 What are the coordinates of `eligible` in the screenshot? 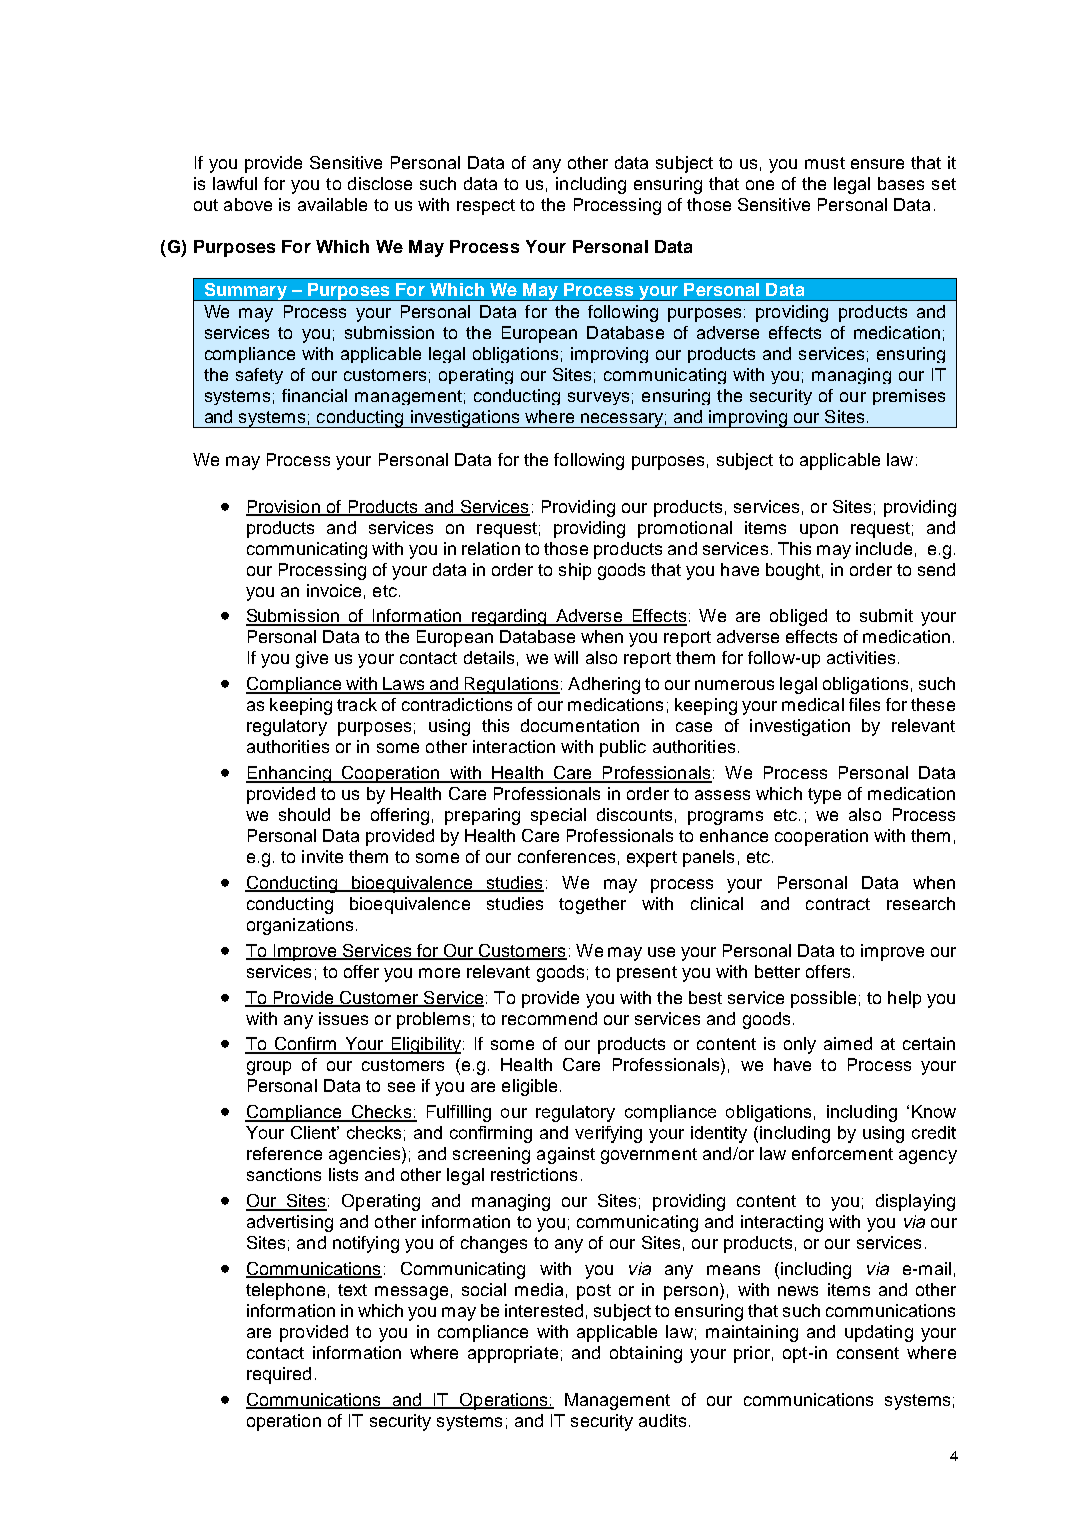 It's located at (529, 1087).
